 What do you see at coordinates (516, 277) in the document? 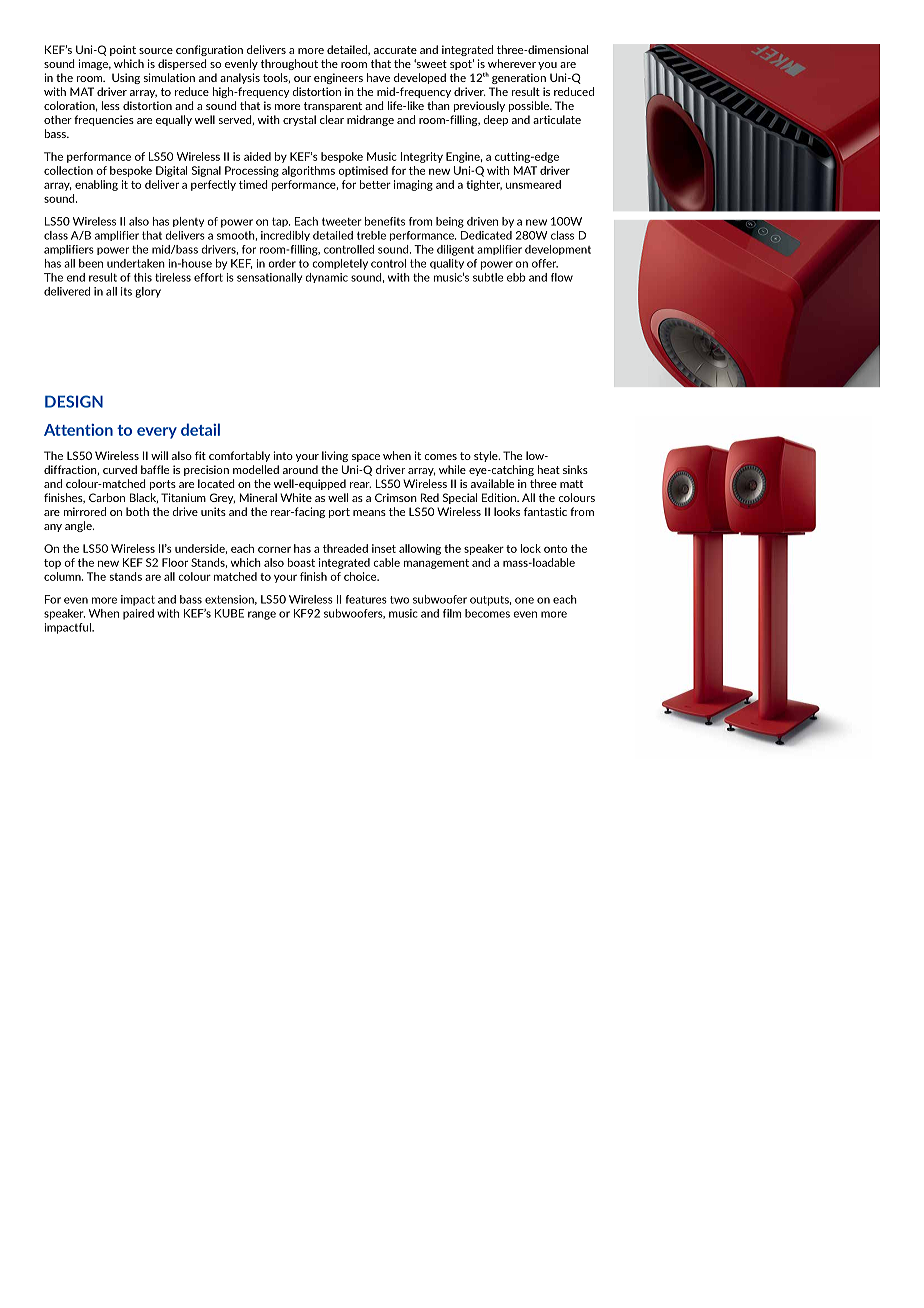
I see `ebb` at bounding box center [516, 277].
